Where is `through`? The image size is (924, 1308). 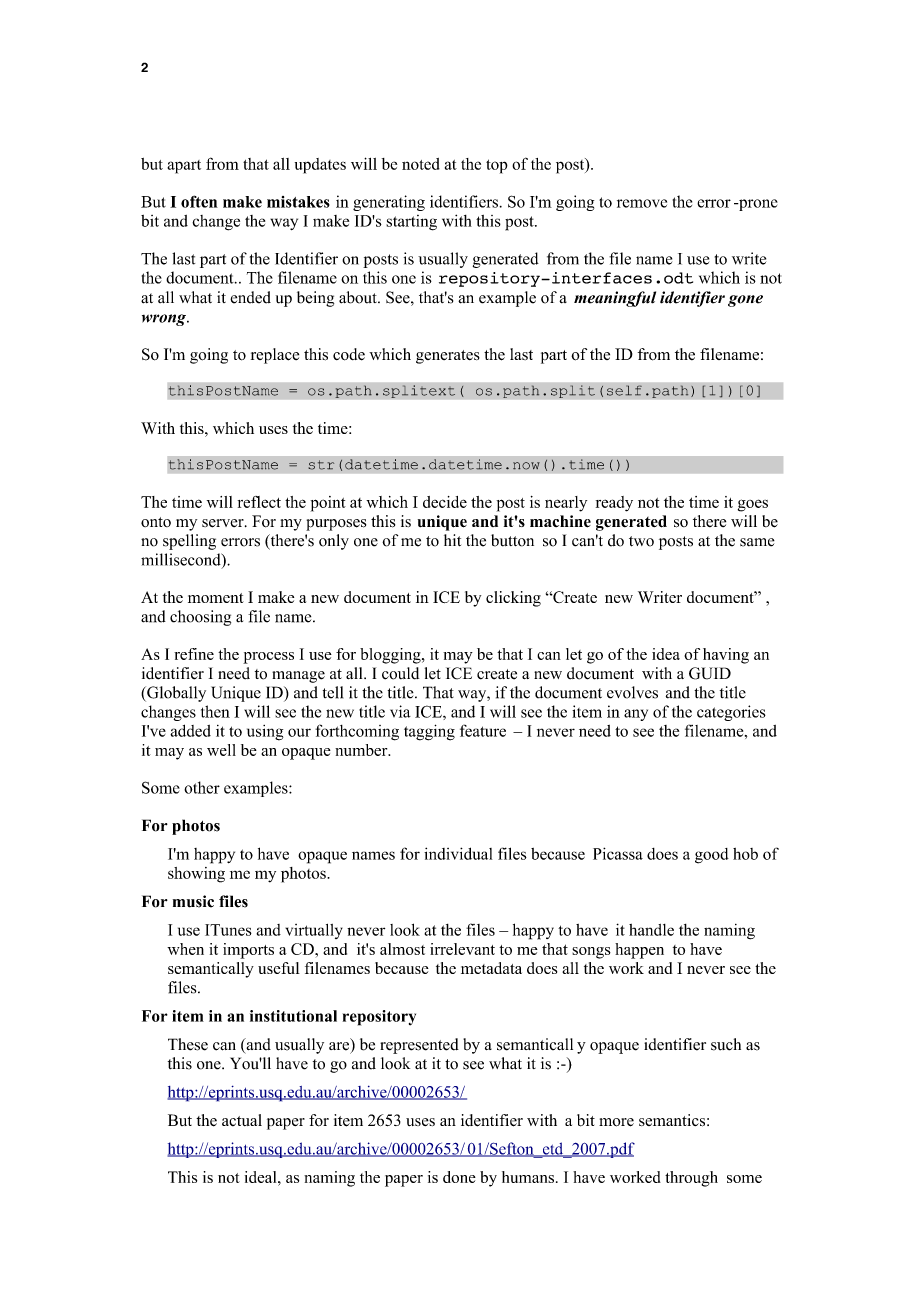
through is located at coordinates (691, 1179).
